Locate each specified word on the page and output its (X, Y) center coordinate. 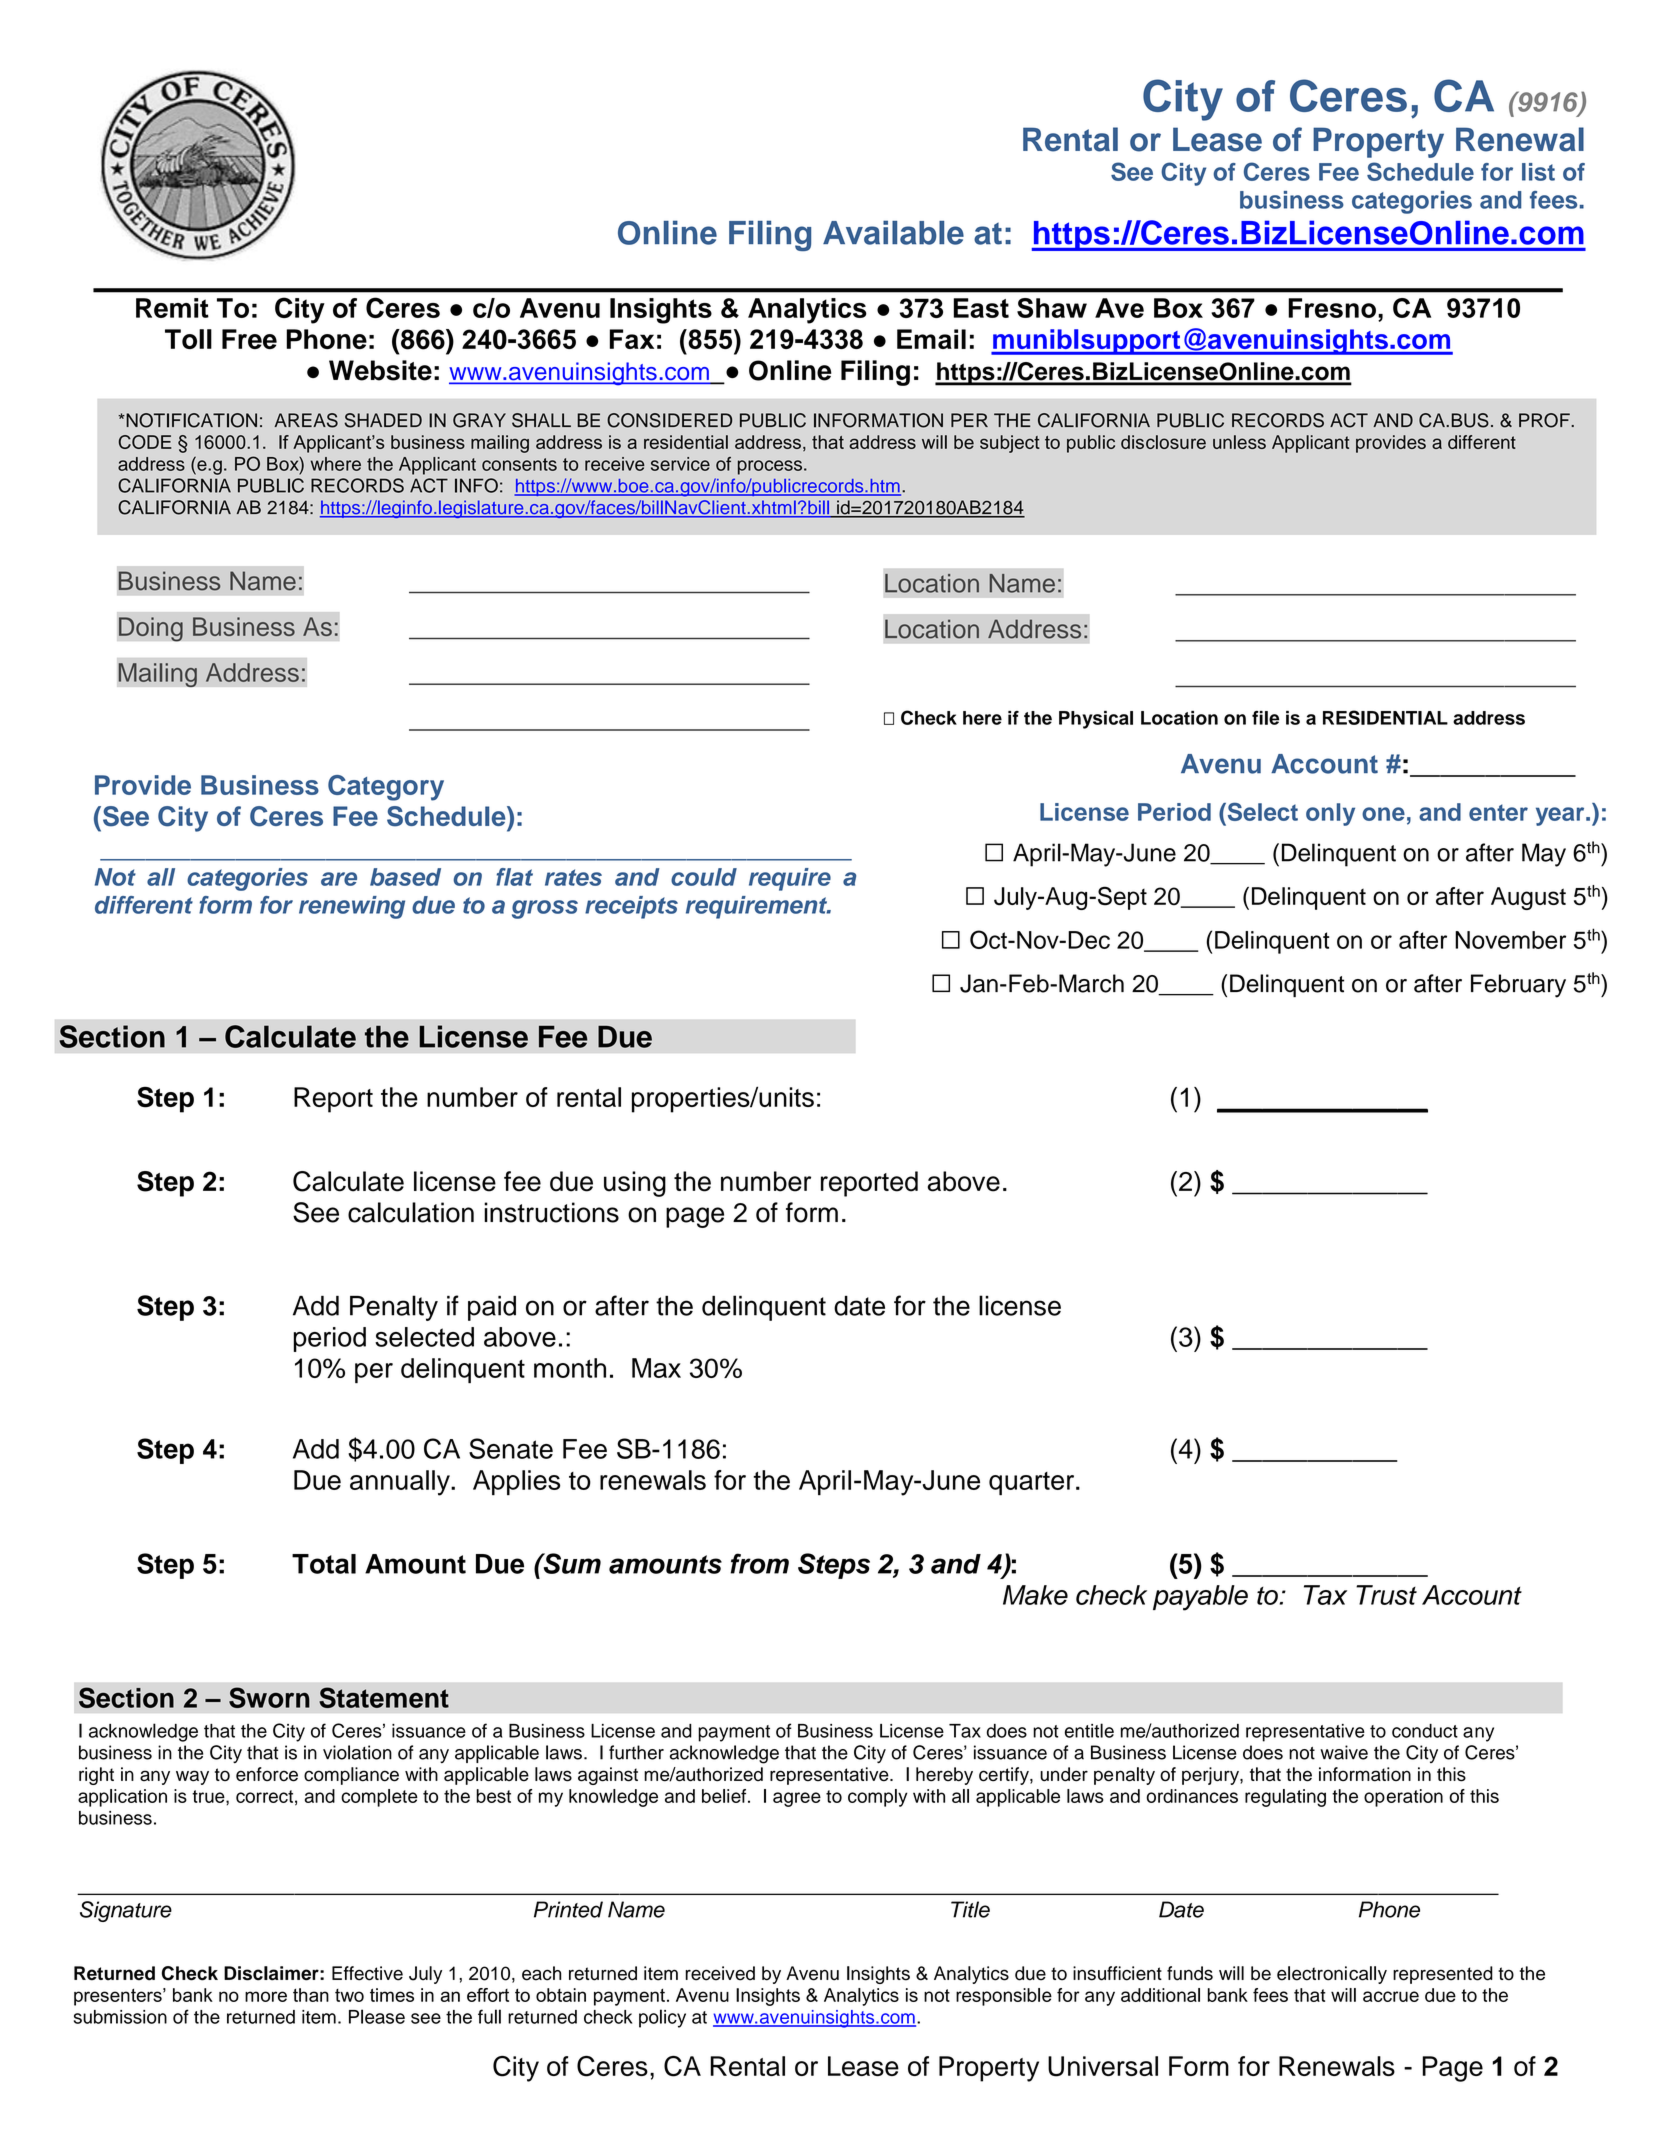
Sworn (269, 1697)
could (704, 877)
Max (656, 1368)
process (770, 467)
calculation (411, 1212)
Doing (151, 629)
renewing (352, 907)
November (1510, 940)
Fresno (1332, 308)
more (266, 1996)
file (1265, 718)
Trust (1386, 1595)
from (759, 1563)
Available (893, 232)
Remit (172, 308)
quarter (1033, 1484)
